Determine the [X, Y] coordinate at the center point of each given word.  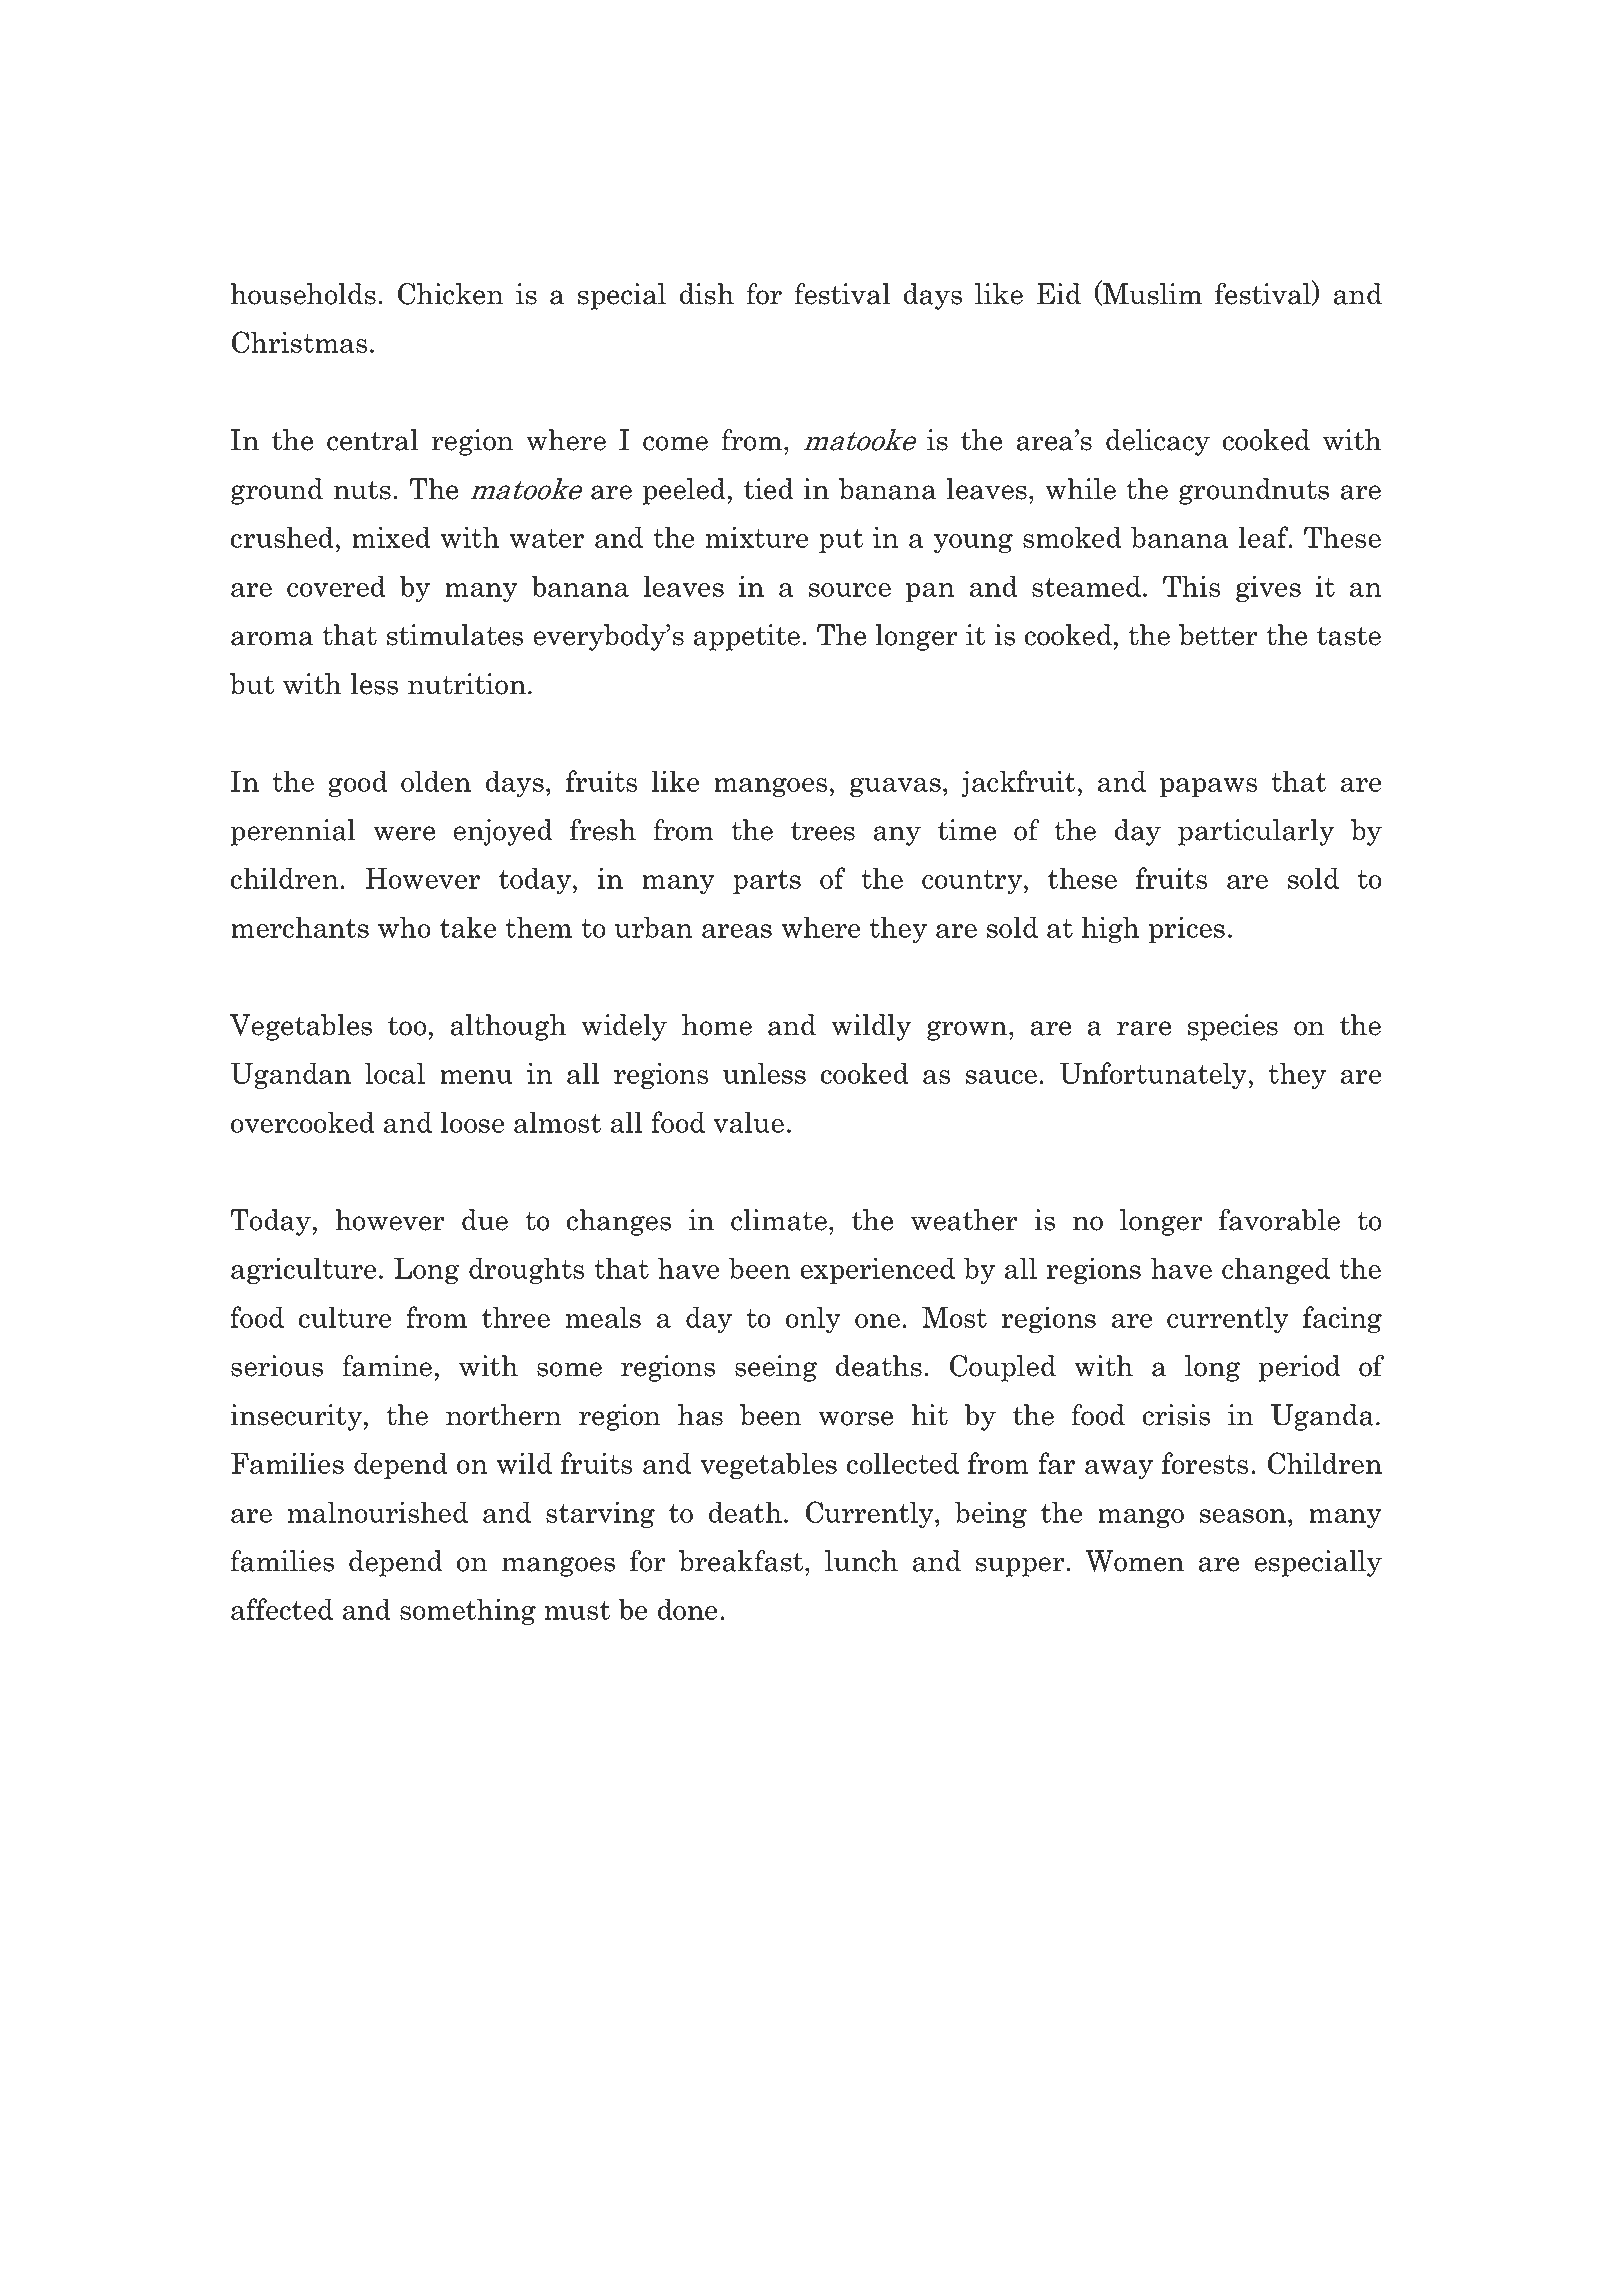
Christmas [299, 342]
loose [472, 1122]
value [748, 1122]
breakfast [742, 1561]
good [358, 783]
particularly [1256, 832]
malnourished [378, 1512]
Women [1135, 1561]
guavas [895, 787]
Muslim [1151, 293]
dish [707, 294]
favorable [1279, 1220]
